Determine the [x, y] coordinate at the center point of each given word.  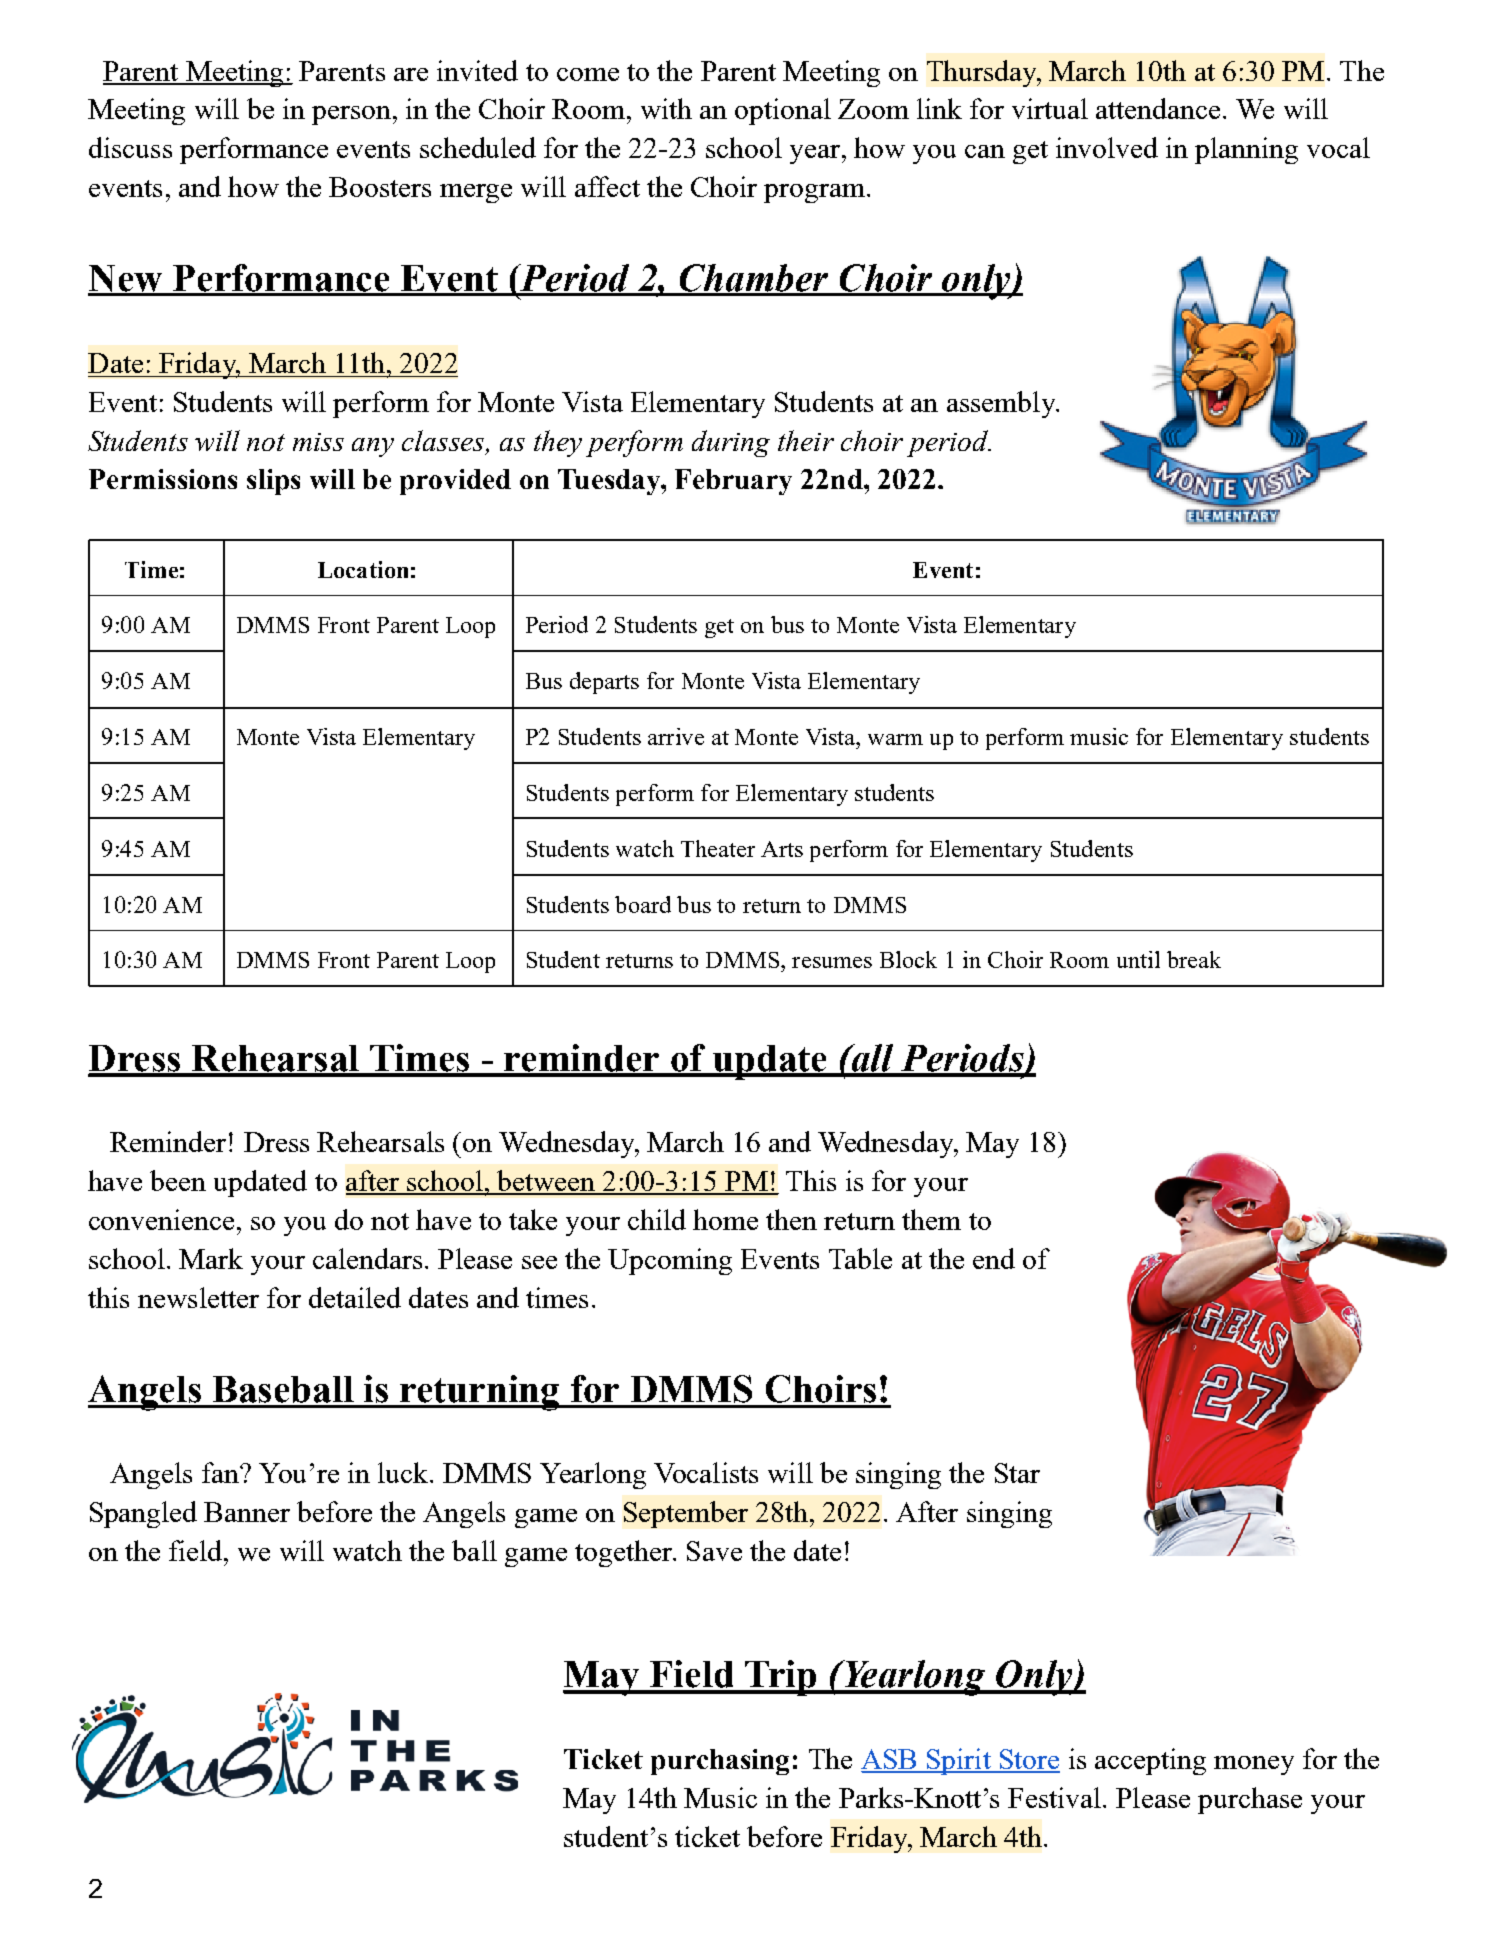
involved [1107, 147]
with [666, 108]
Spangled [143, 1514]
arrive [676, 736]
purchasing [720, 1762]
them [931, 1219]
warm [895, 739]
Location [363, 569]
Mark [211, 1258]
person [351, 115]
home [725, 1219]
